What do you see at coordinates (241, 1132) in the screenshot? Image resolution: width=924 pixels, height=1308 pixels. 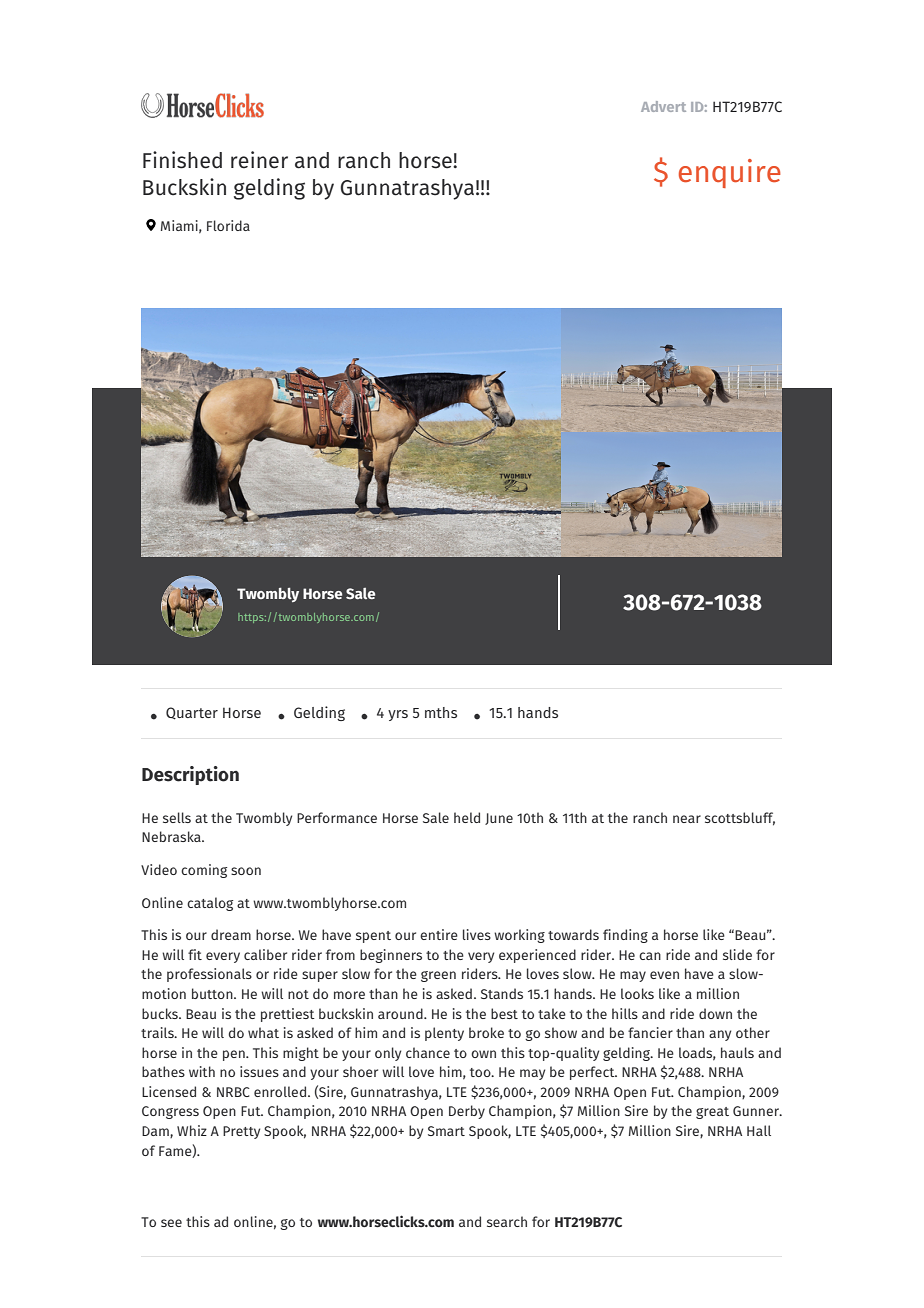 I see `Pretty` at bounding box center [241, 1132].
